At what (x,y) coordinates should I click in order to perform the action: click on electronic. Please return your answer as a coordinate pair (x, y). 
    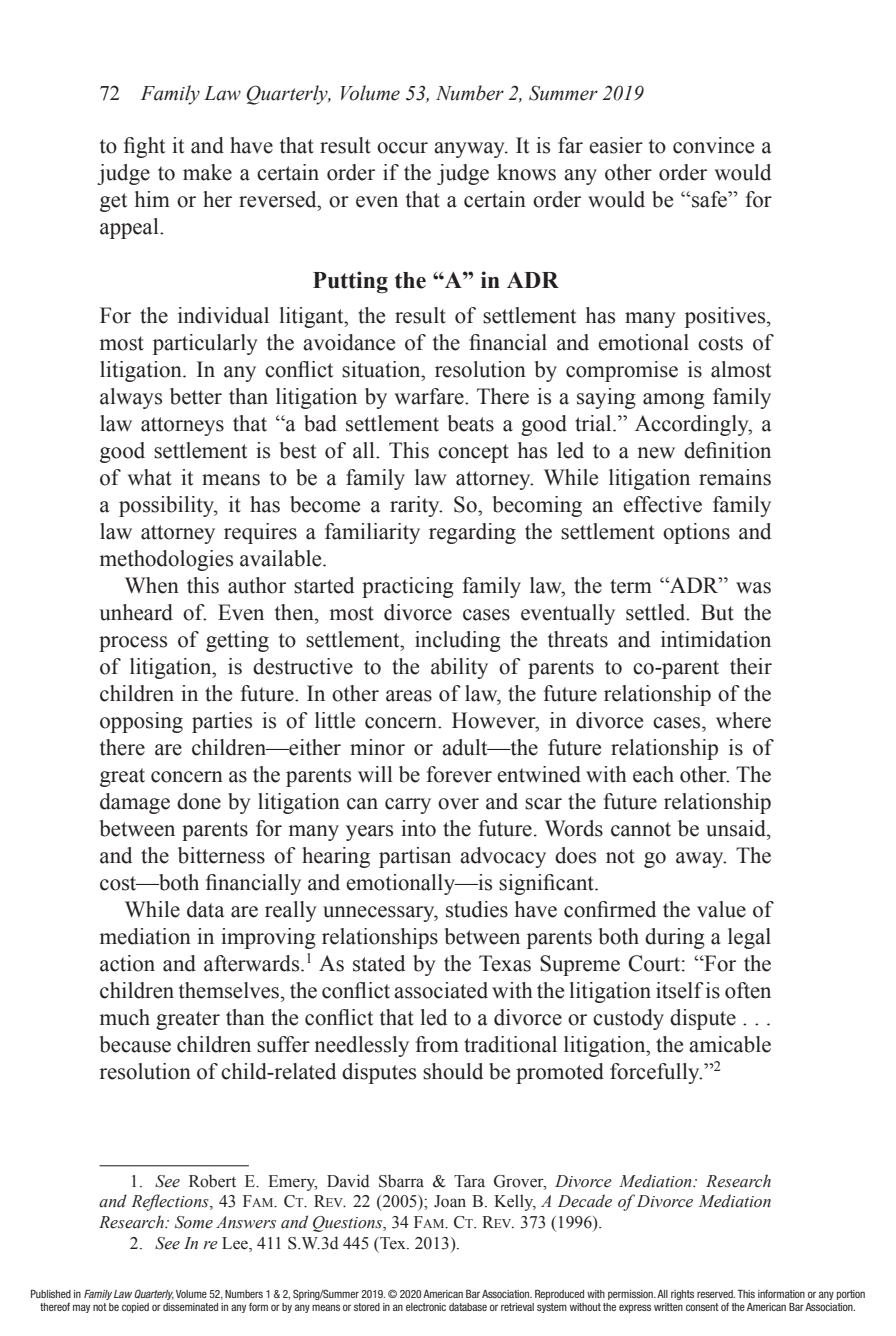
    Looking at the image, I should click on (426, 1307).
